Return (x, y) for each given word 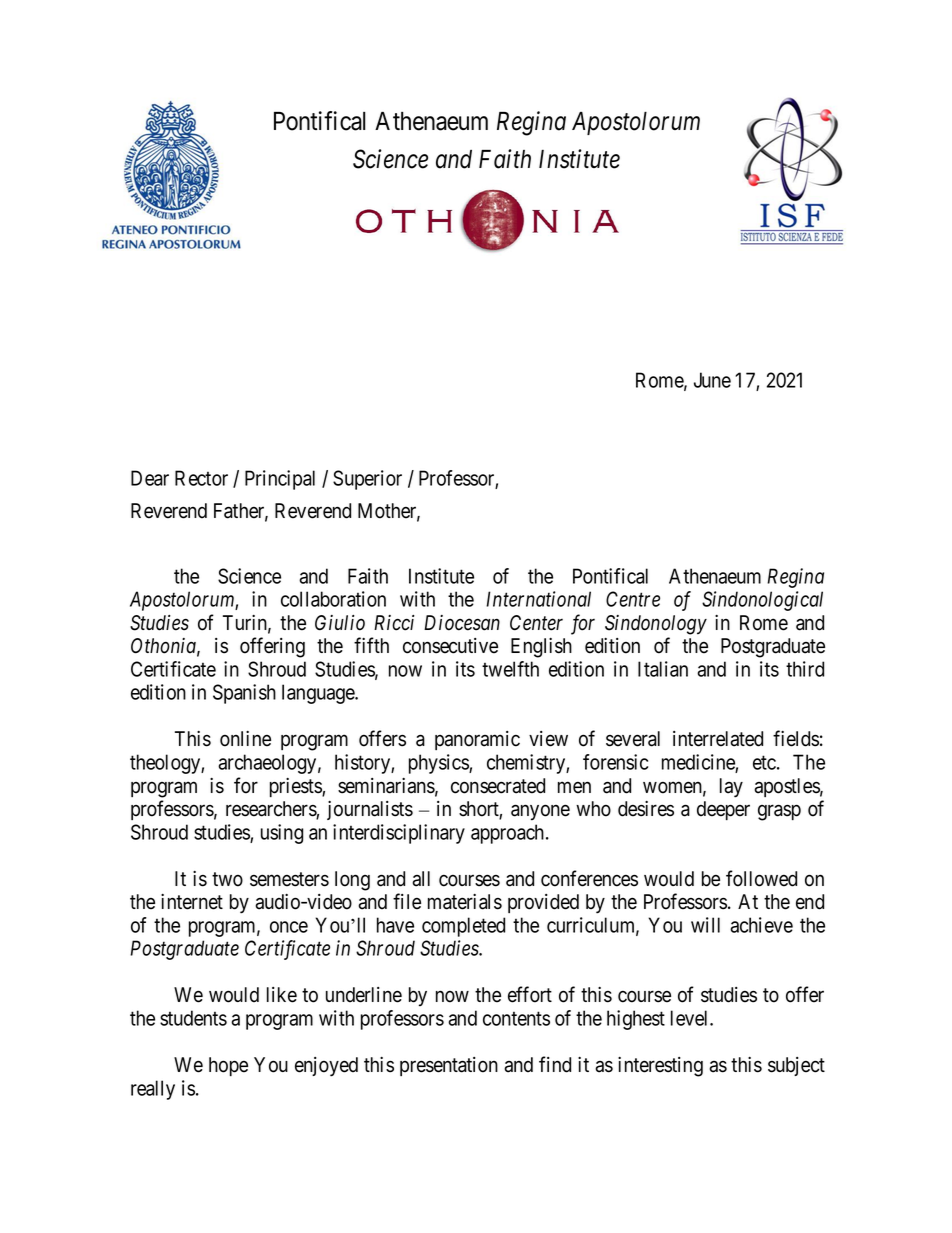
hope (228, 1066)
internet (192, 902)
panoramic (477, 740)
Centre (633, 599)
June (712, 380)
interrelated (718, 739)
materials (465, 902)
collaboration (333, 599)
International (538, 599)
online (245, 739)
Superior (367, 480)
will (705, 925)
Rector (201, 478)
